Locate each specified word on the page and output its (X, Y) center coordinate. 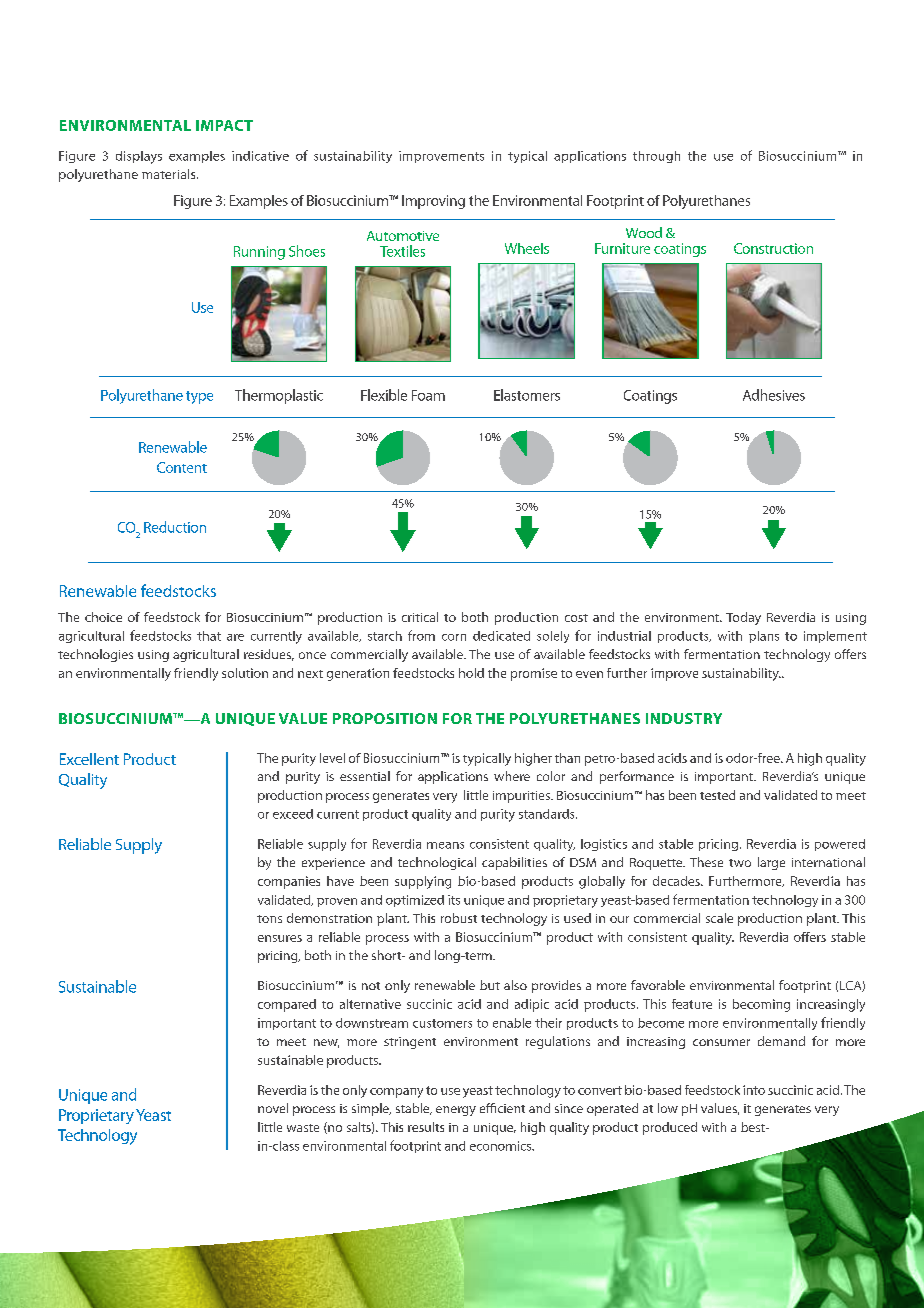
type (199, 397)
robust (459, 918)
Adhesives (774, 395)
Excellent (89, 759)
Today (743, 618)
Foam (428, 395)
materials (170, 174)
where (512, 776)
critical (420, 617)
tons (269, 919)
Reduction (175, 527)
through (656, 157)
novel (273, 1108)
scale (719, 918)
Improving (433, 202)
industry (684, 718)
